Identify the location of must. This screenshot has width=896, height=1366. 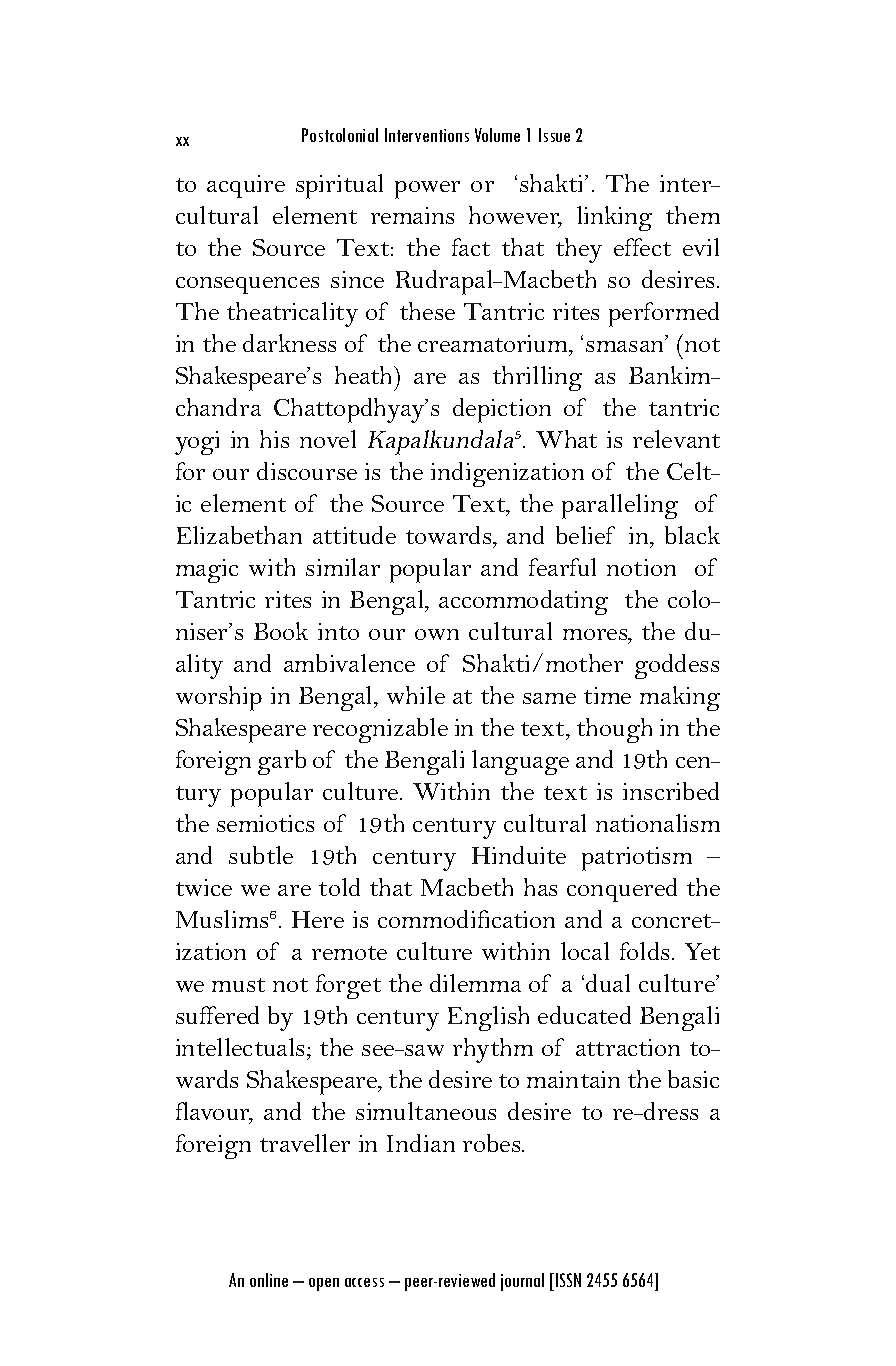
(238, 985).
